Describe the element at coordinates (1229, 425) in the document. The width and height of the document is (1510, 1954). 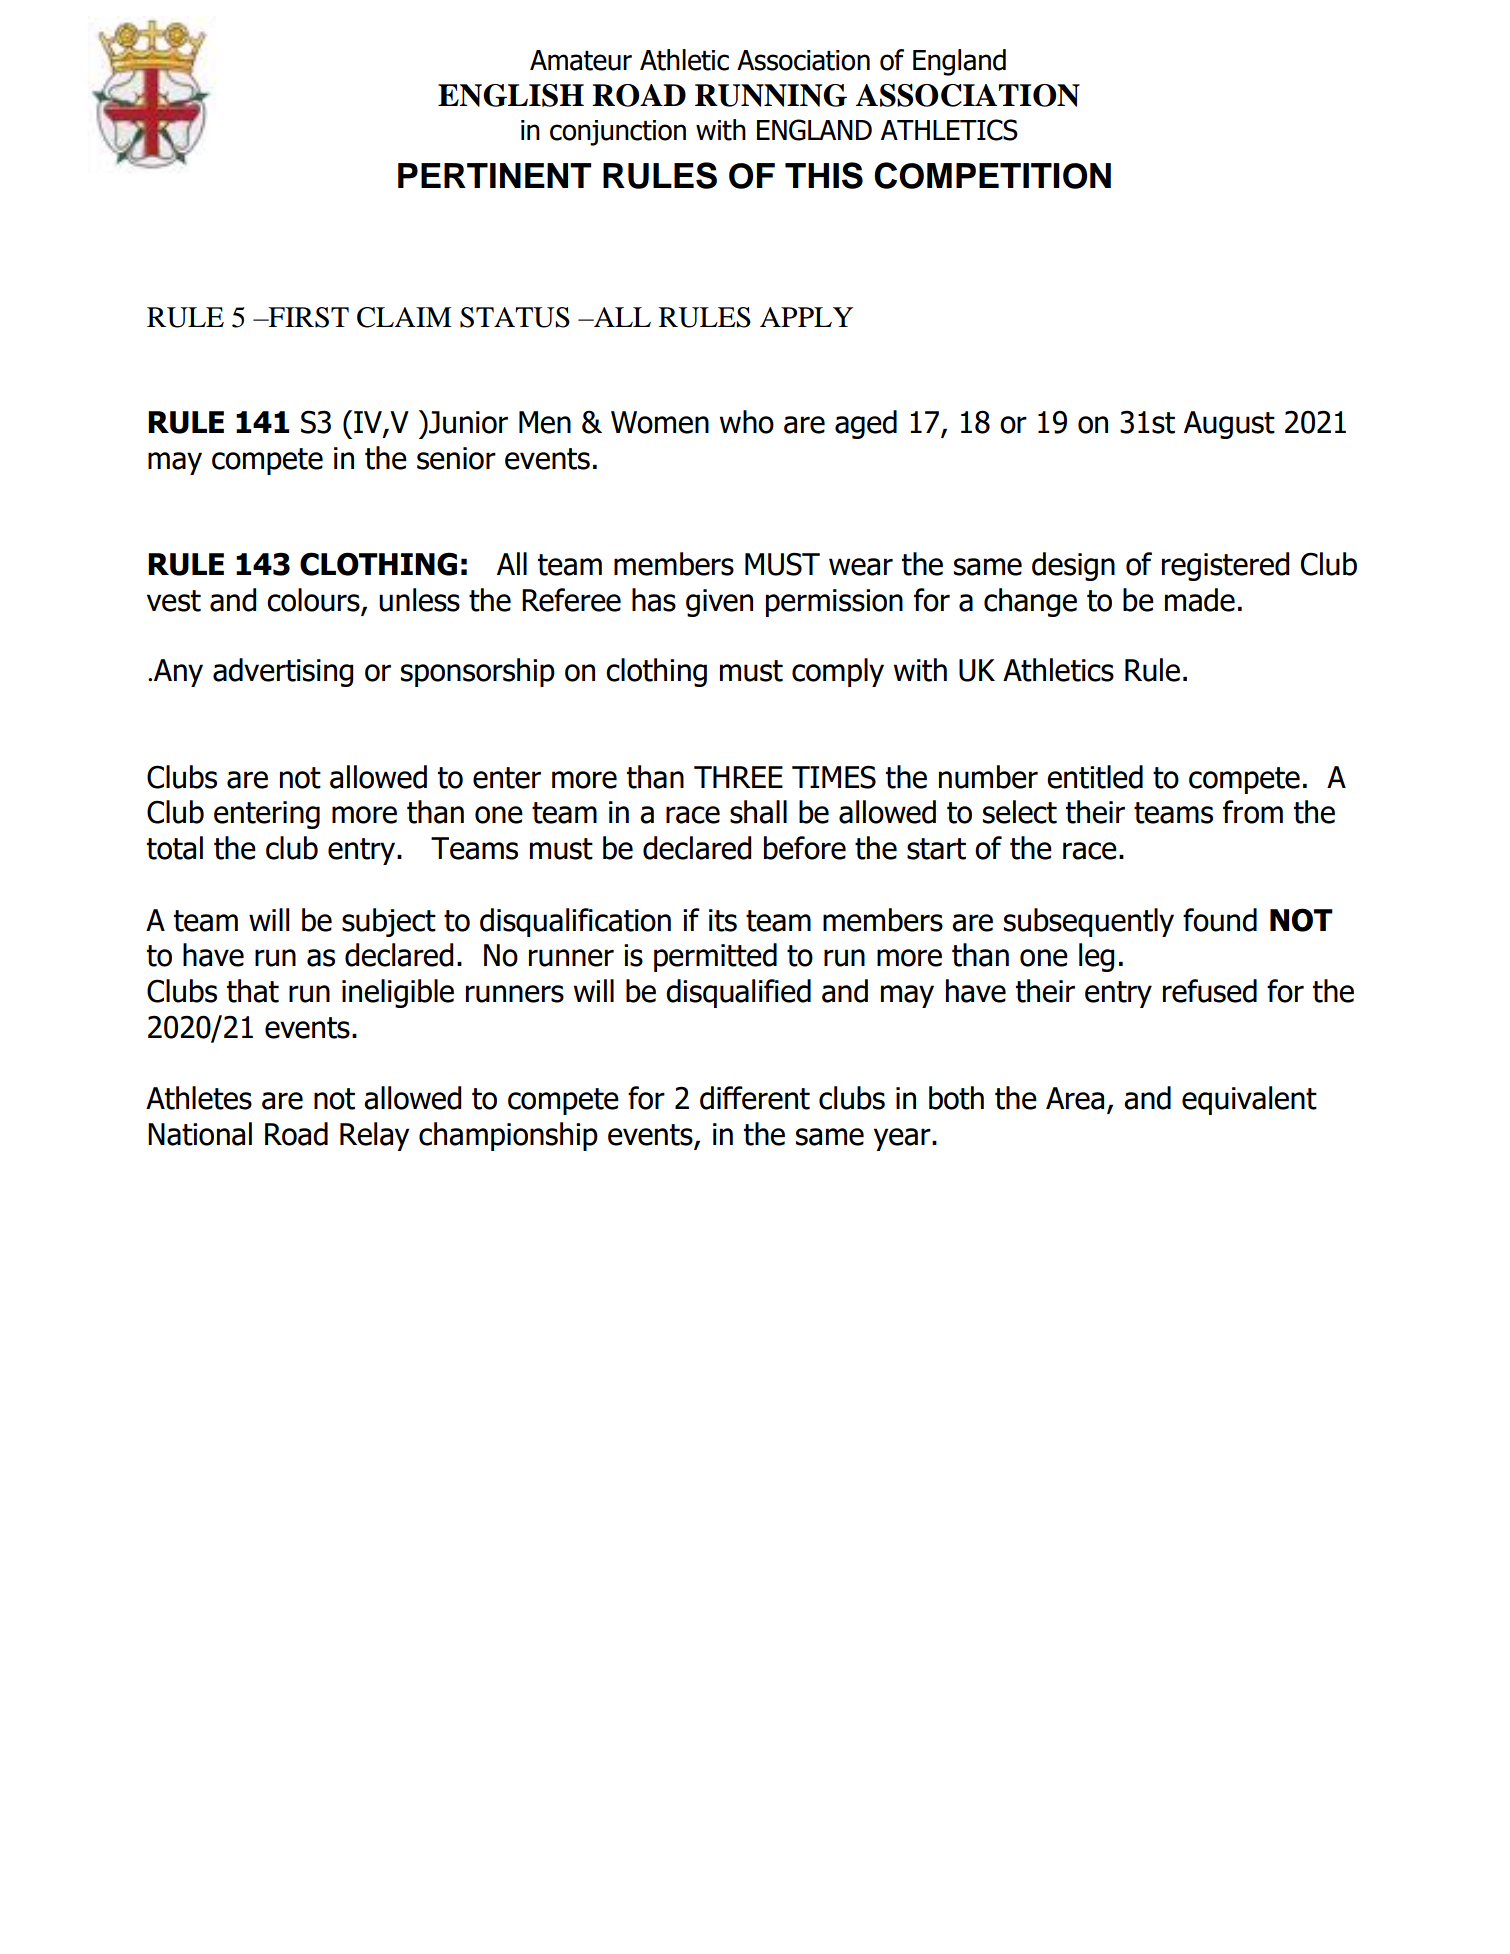
I see `August` at that location.
